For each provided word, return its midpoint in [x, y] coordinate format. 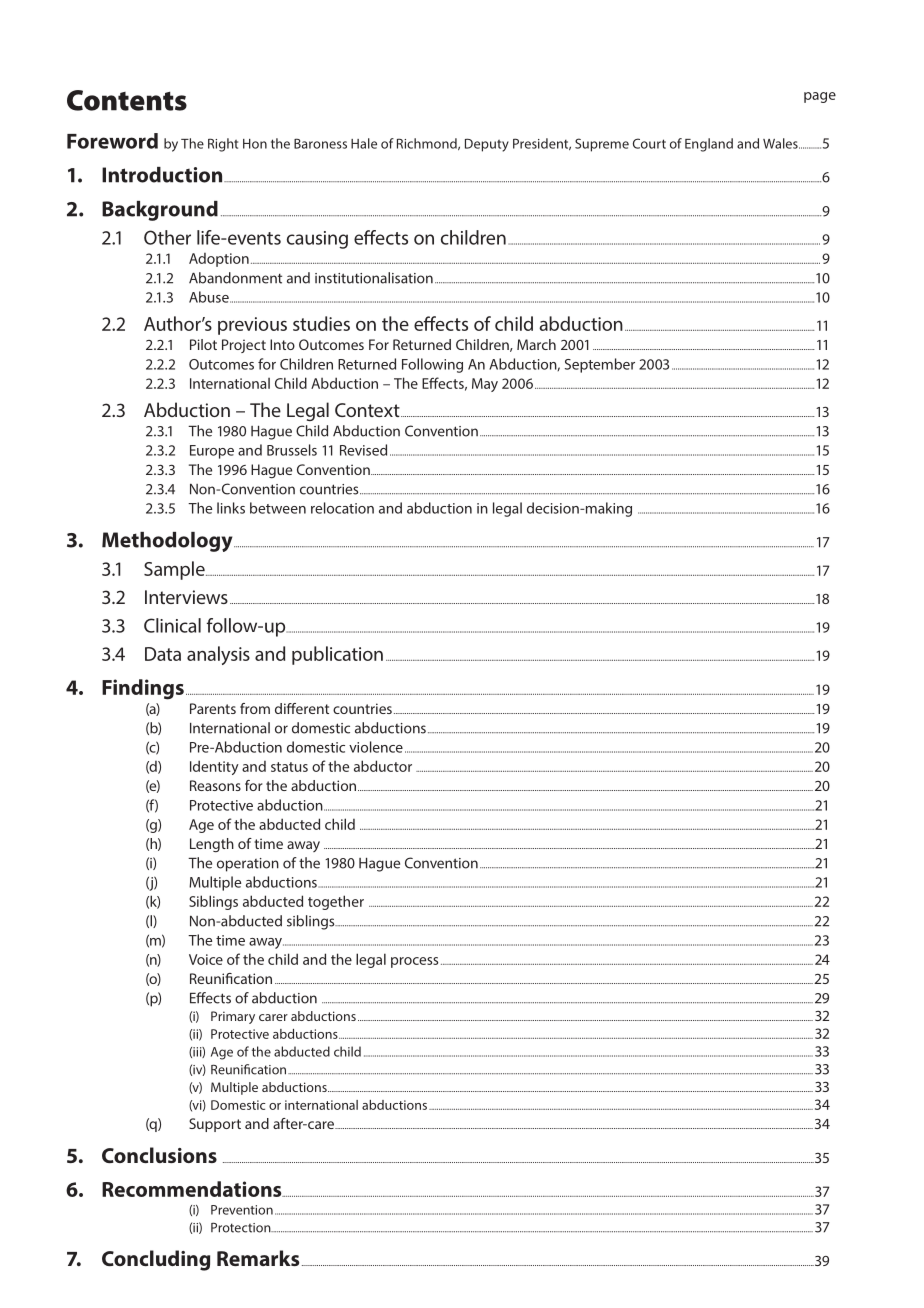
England [709, 145]
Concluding [156, 1260]
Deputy [487, 145]
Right [223, 145]
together [336, 902]
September [600, 365]
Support [215, 1125]
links [231, 508]
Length [212, 845]
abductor [383, 766]
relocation [342, 508]
